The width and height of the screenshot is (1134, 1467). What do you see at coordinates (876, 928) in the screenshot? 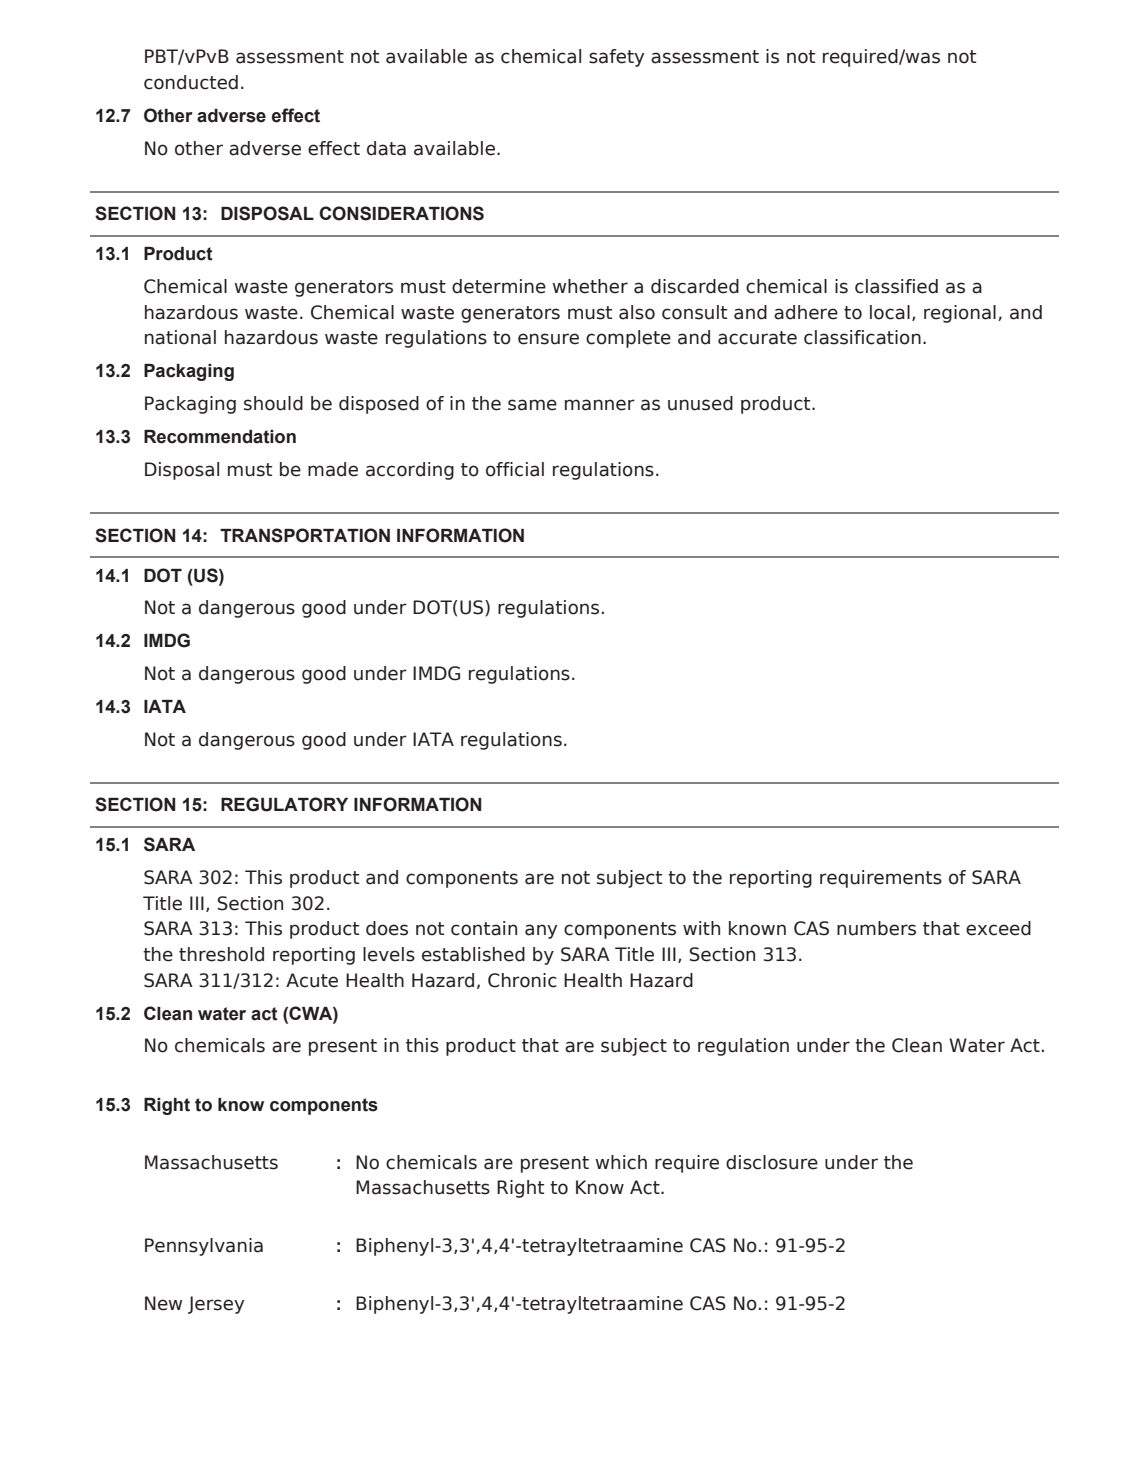
I see `numbers` at bounding box center [876, 928].
